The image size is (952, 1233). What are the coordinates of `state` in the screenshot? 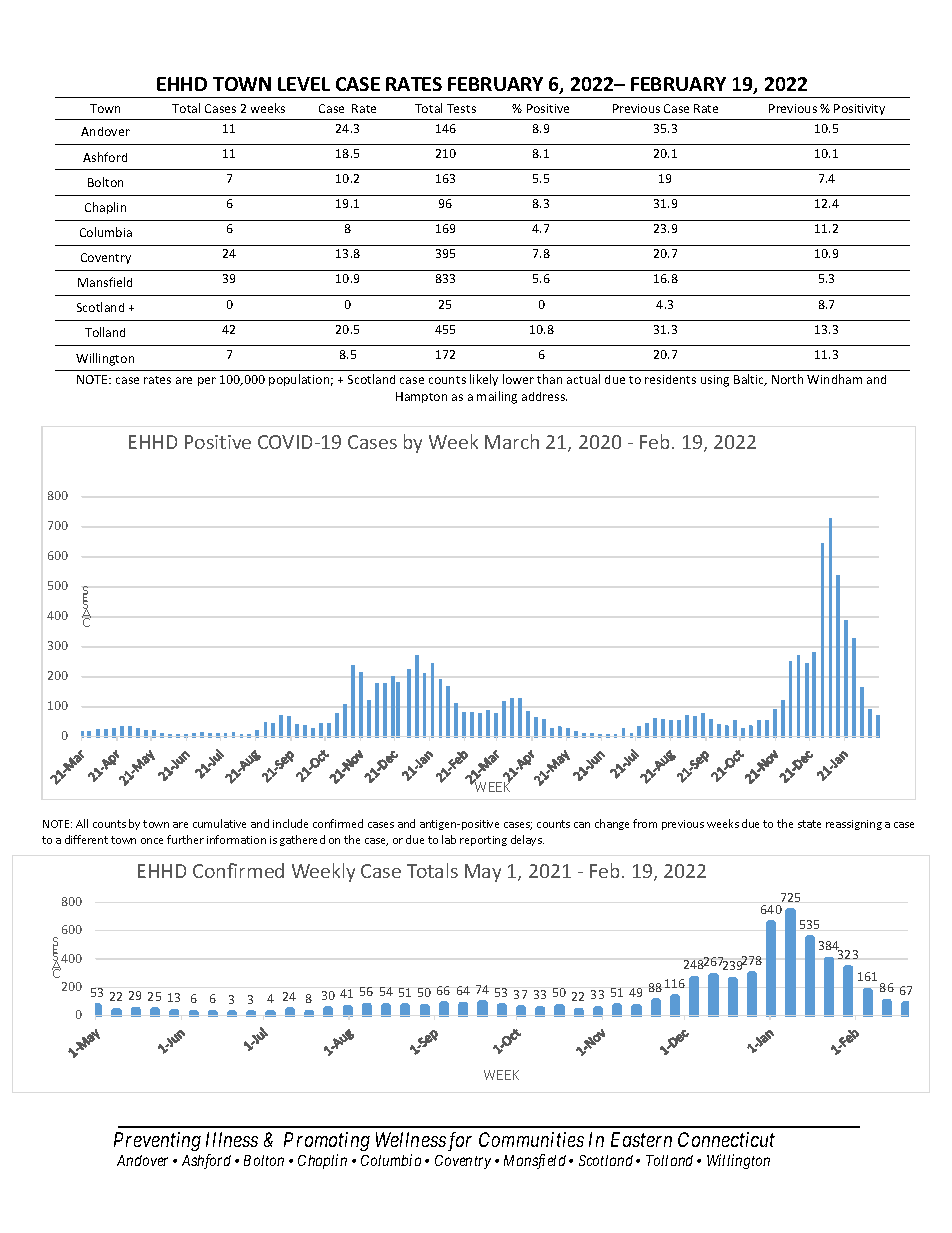 It's located at (809, 824).
